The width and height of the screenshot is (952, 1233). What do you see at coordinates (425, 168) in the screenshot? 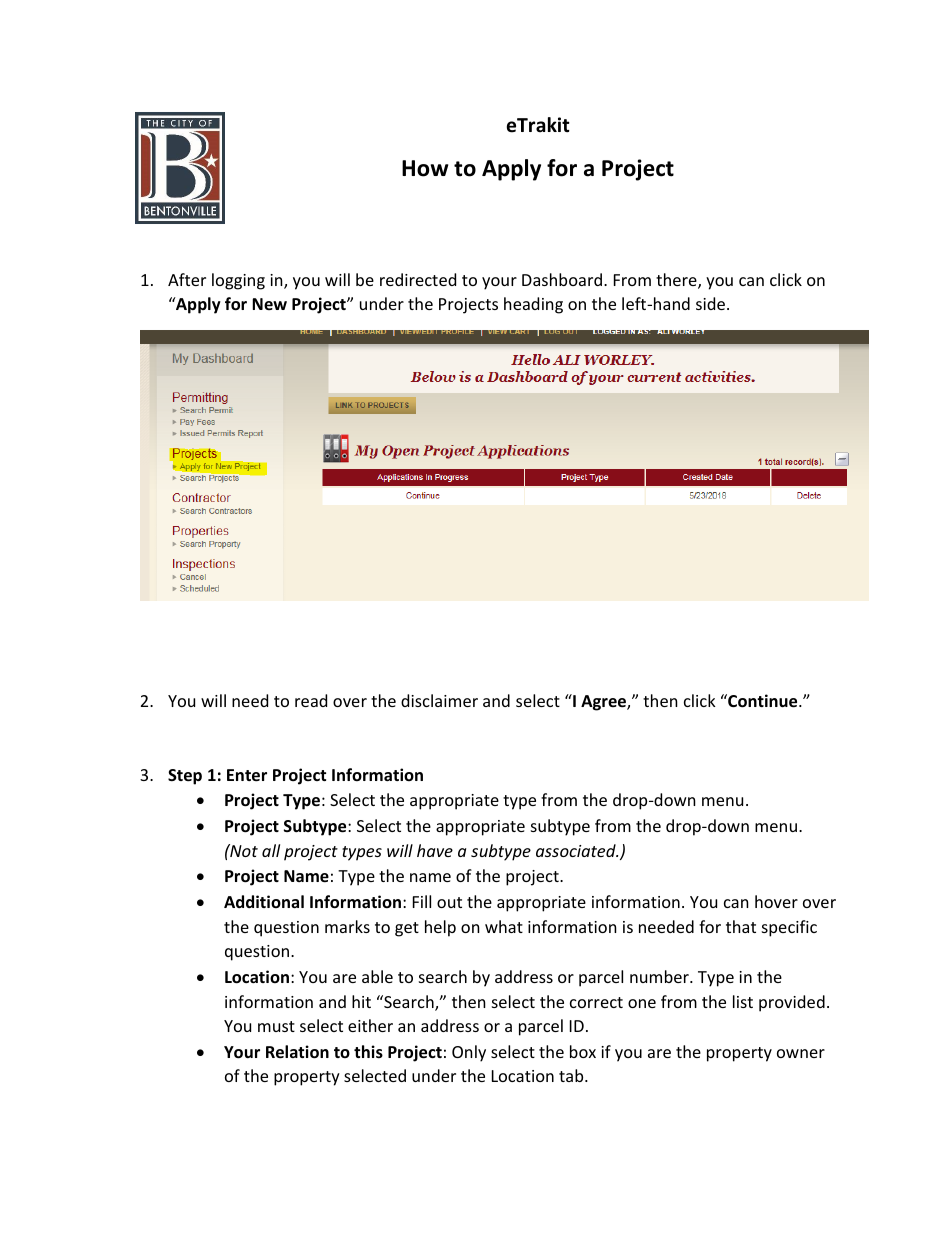
I see `How` at bounding box center [425, 168].
